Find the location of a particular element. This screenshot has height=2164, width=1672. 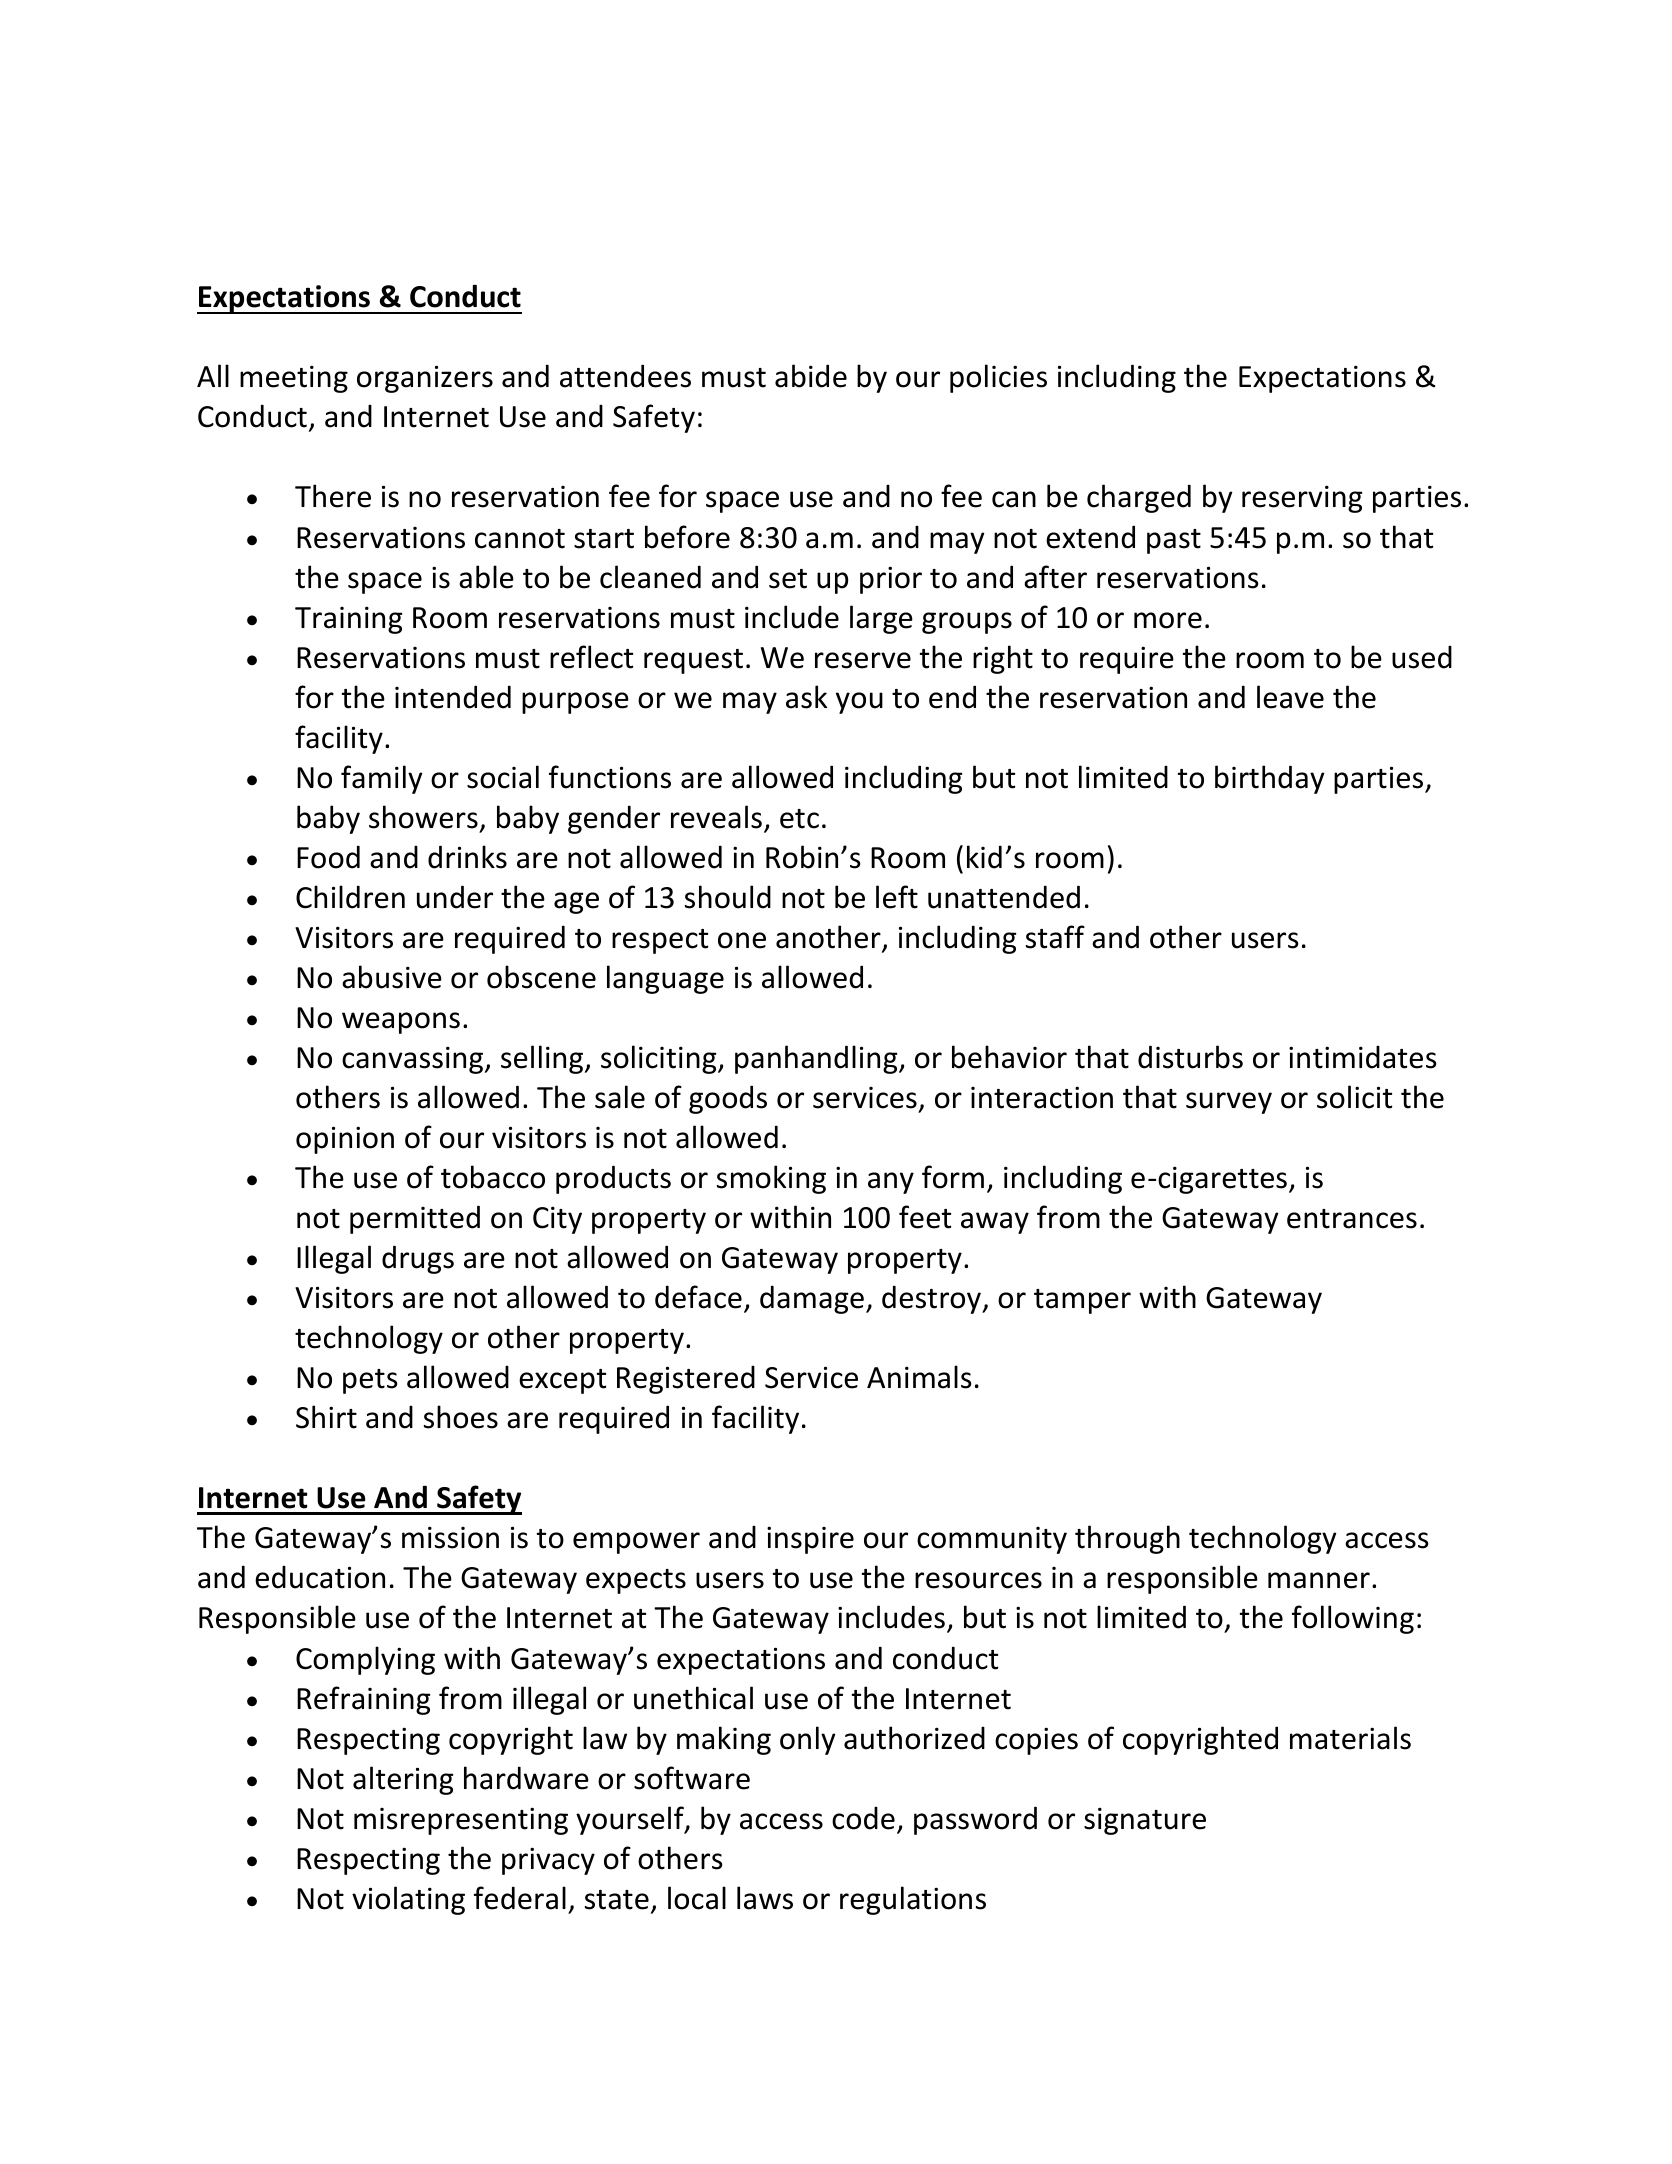

mission is located at coordinates (450, 1537).
